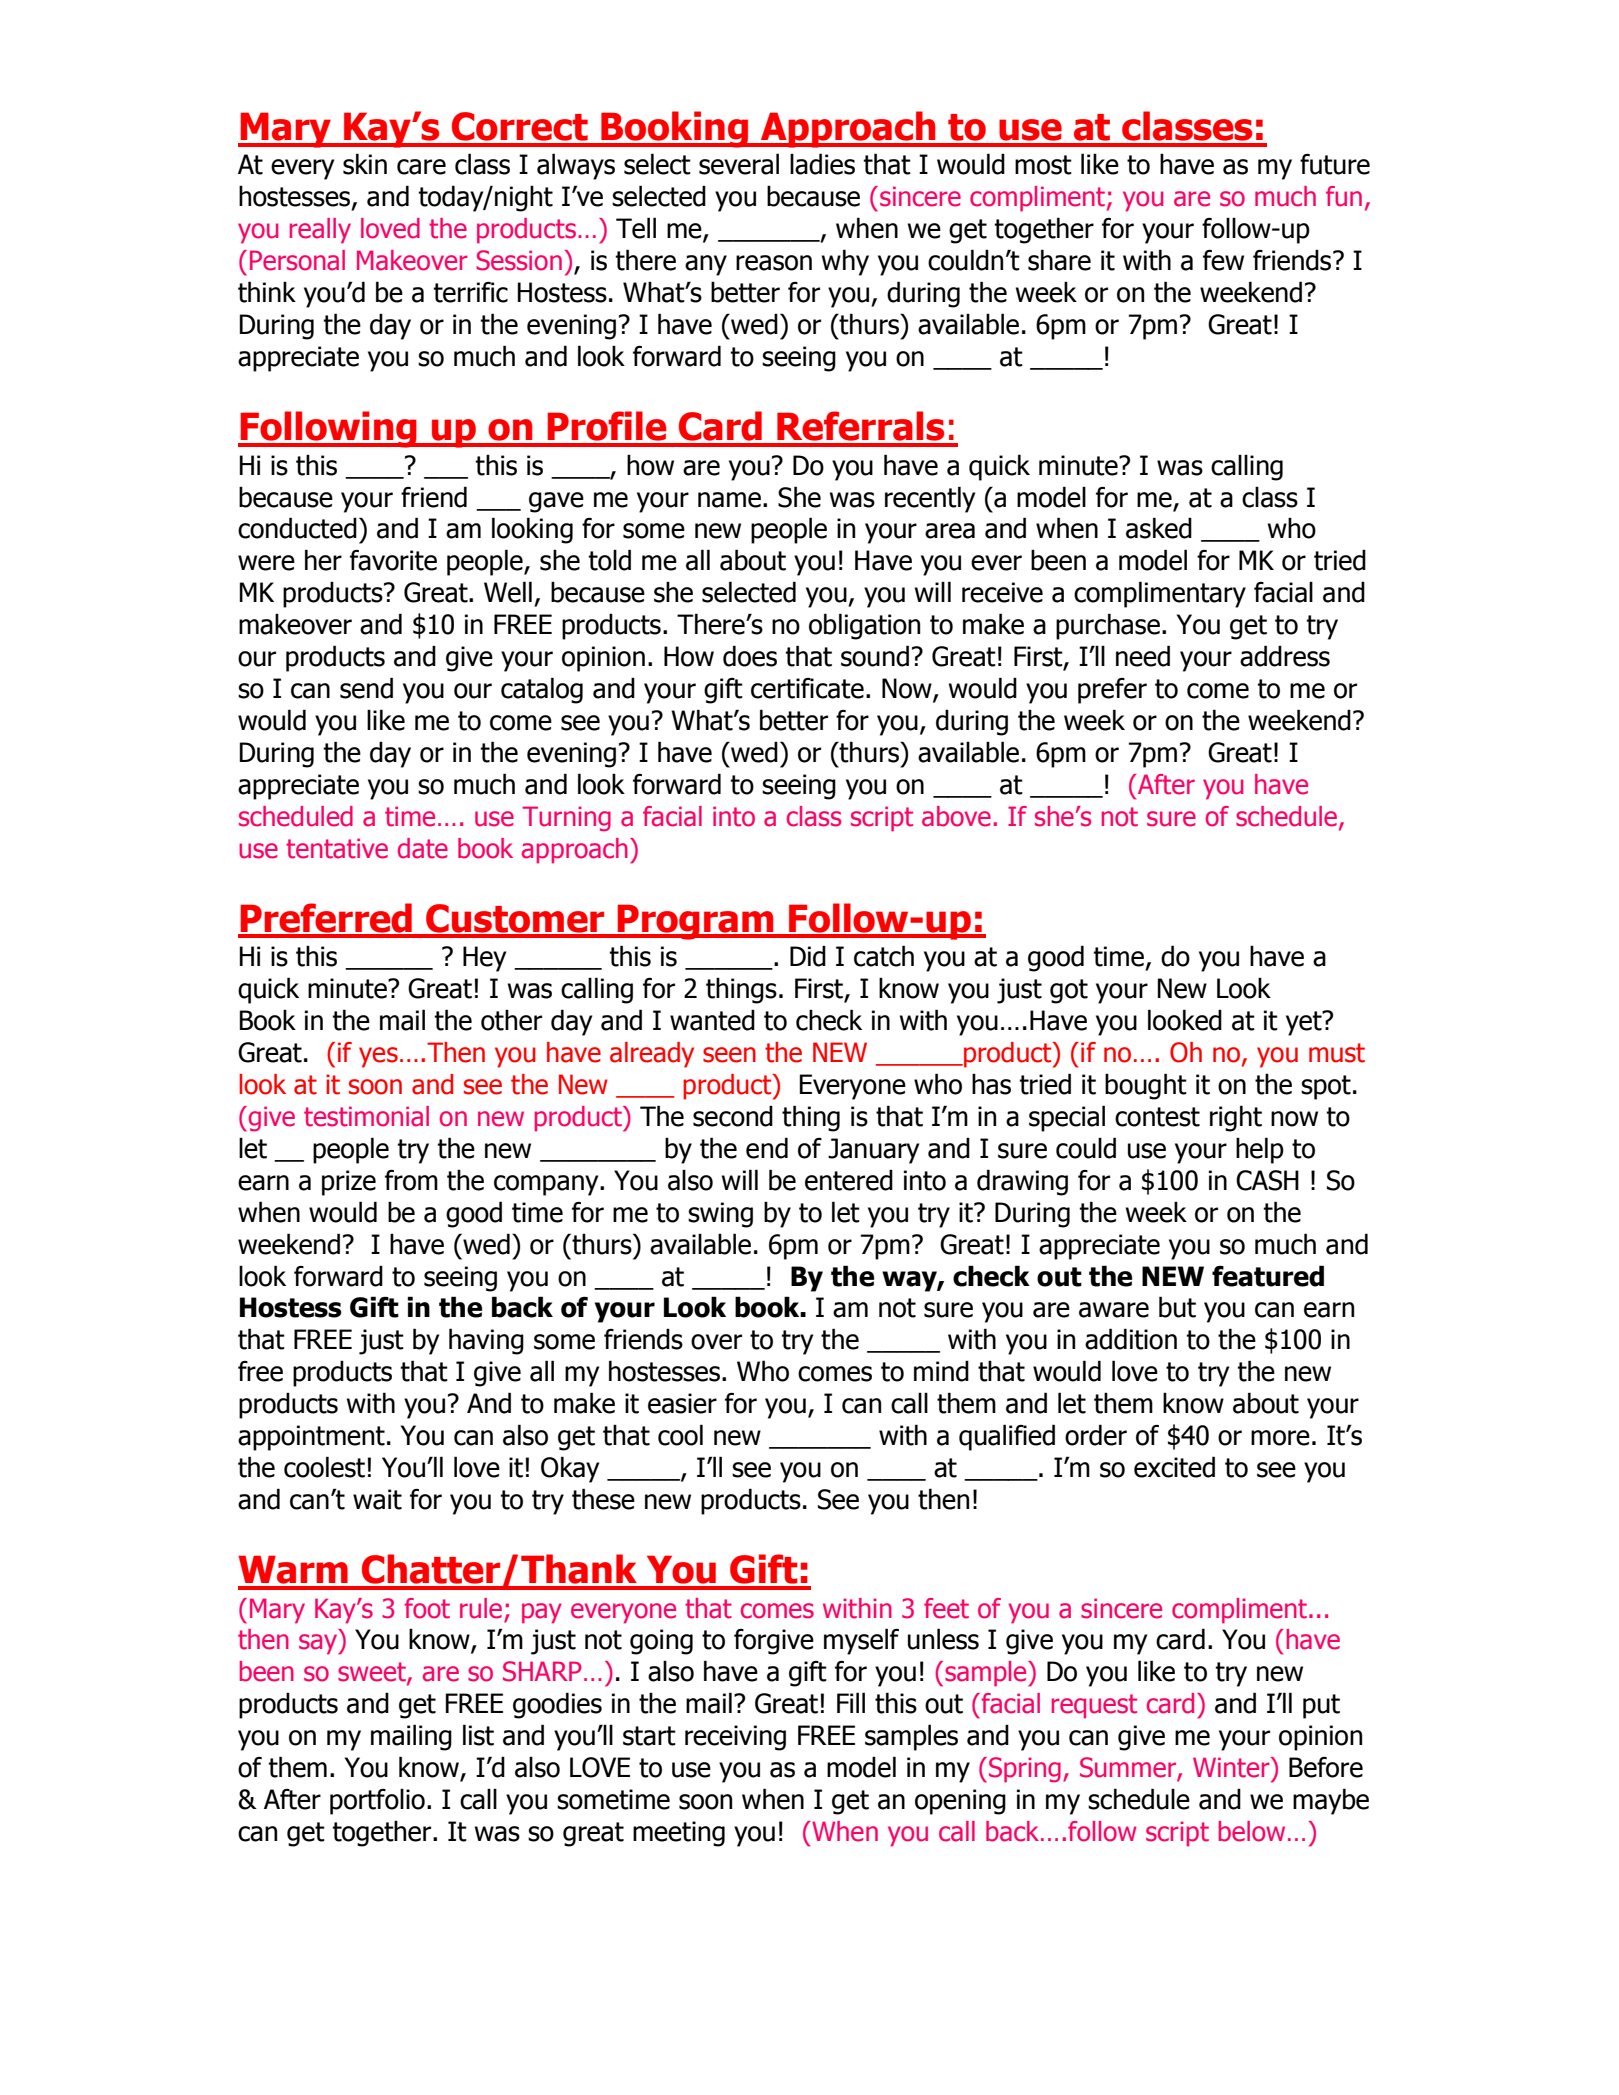  Describe the element at coordinates (311, 1438) in the screenshot. I see `appointment` at that location.
